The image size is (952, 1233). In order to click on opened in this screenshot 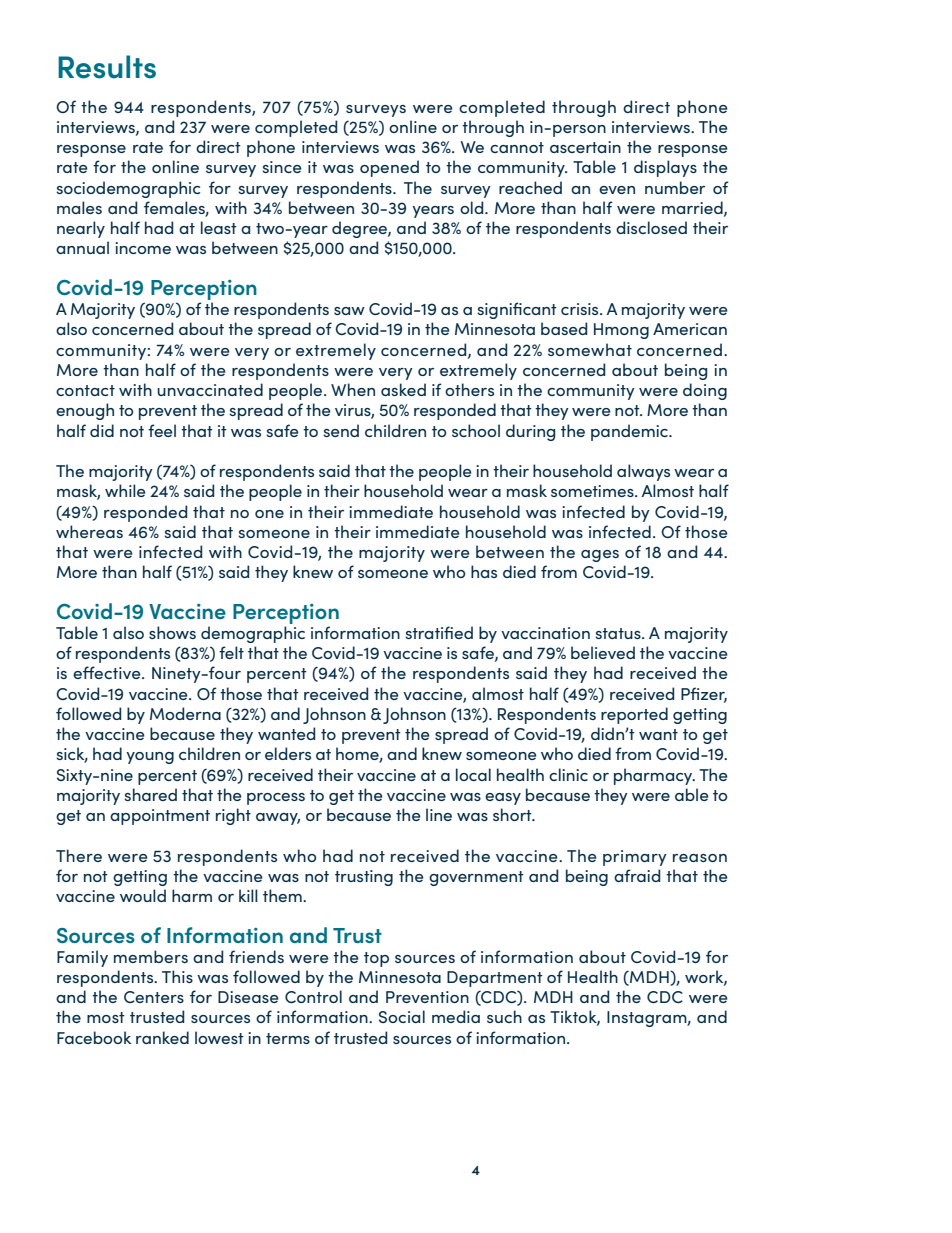, I will do `click(389, 168)`.
